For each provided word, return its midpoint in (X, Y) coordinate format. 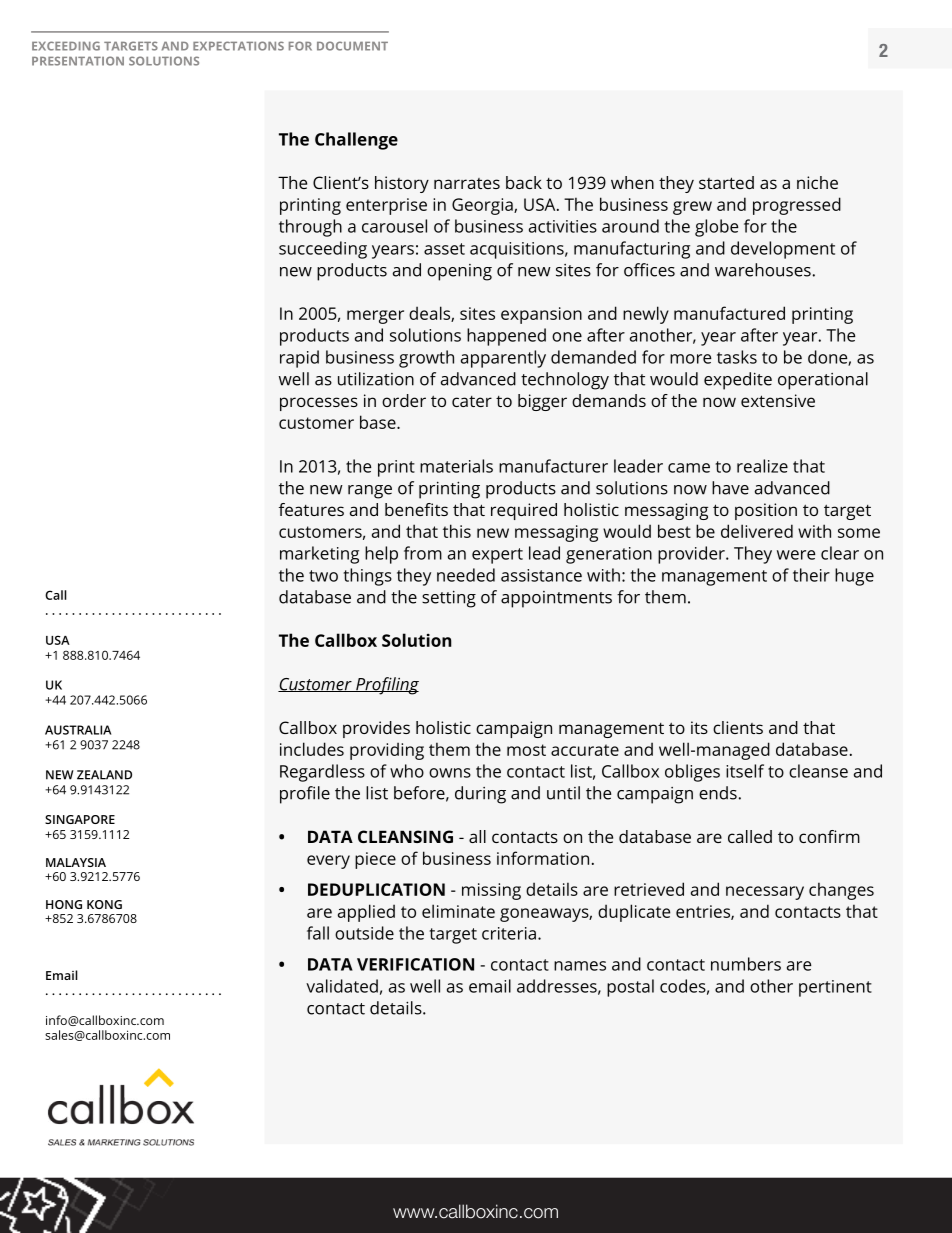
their (811, 575)
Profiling (386, 686)
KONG (104, 904)
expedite (738, 381)
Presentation (78, 61)
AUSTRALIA (78, 730)
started (726, 182)
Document (352, 46)
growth (426, 359)
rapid (299, 359)
